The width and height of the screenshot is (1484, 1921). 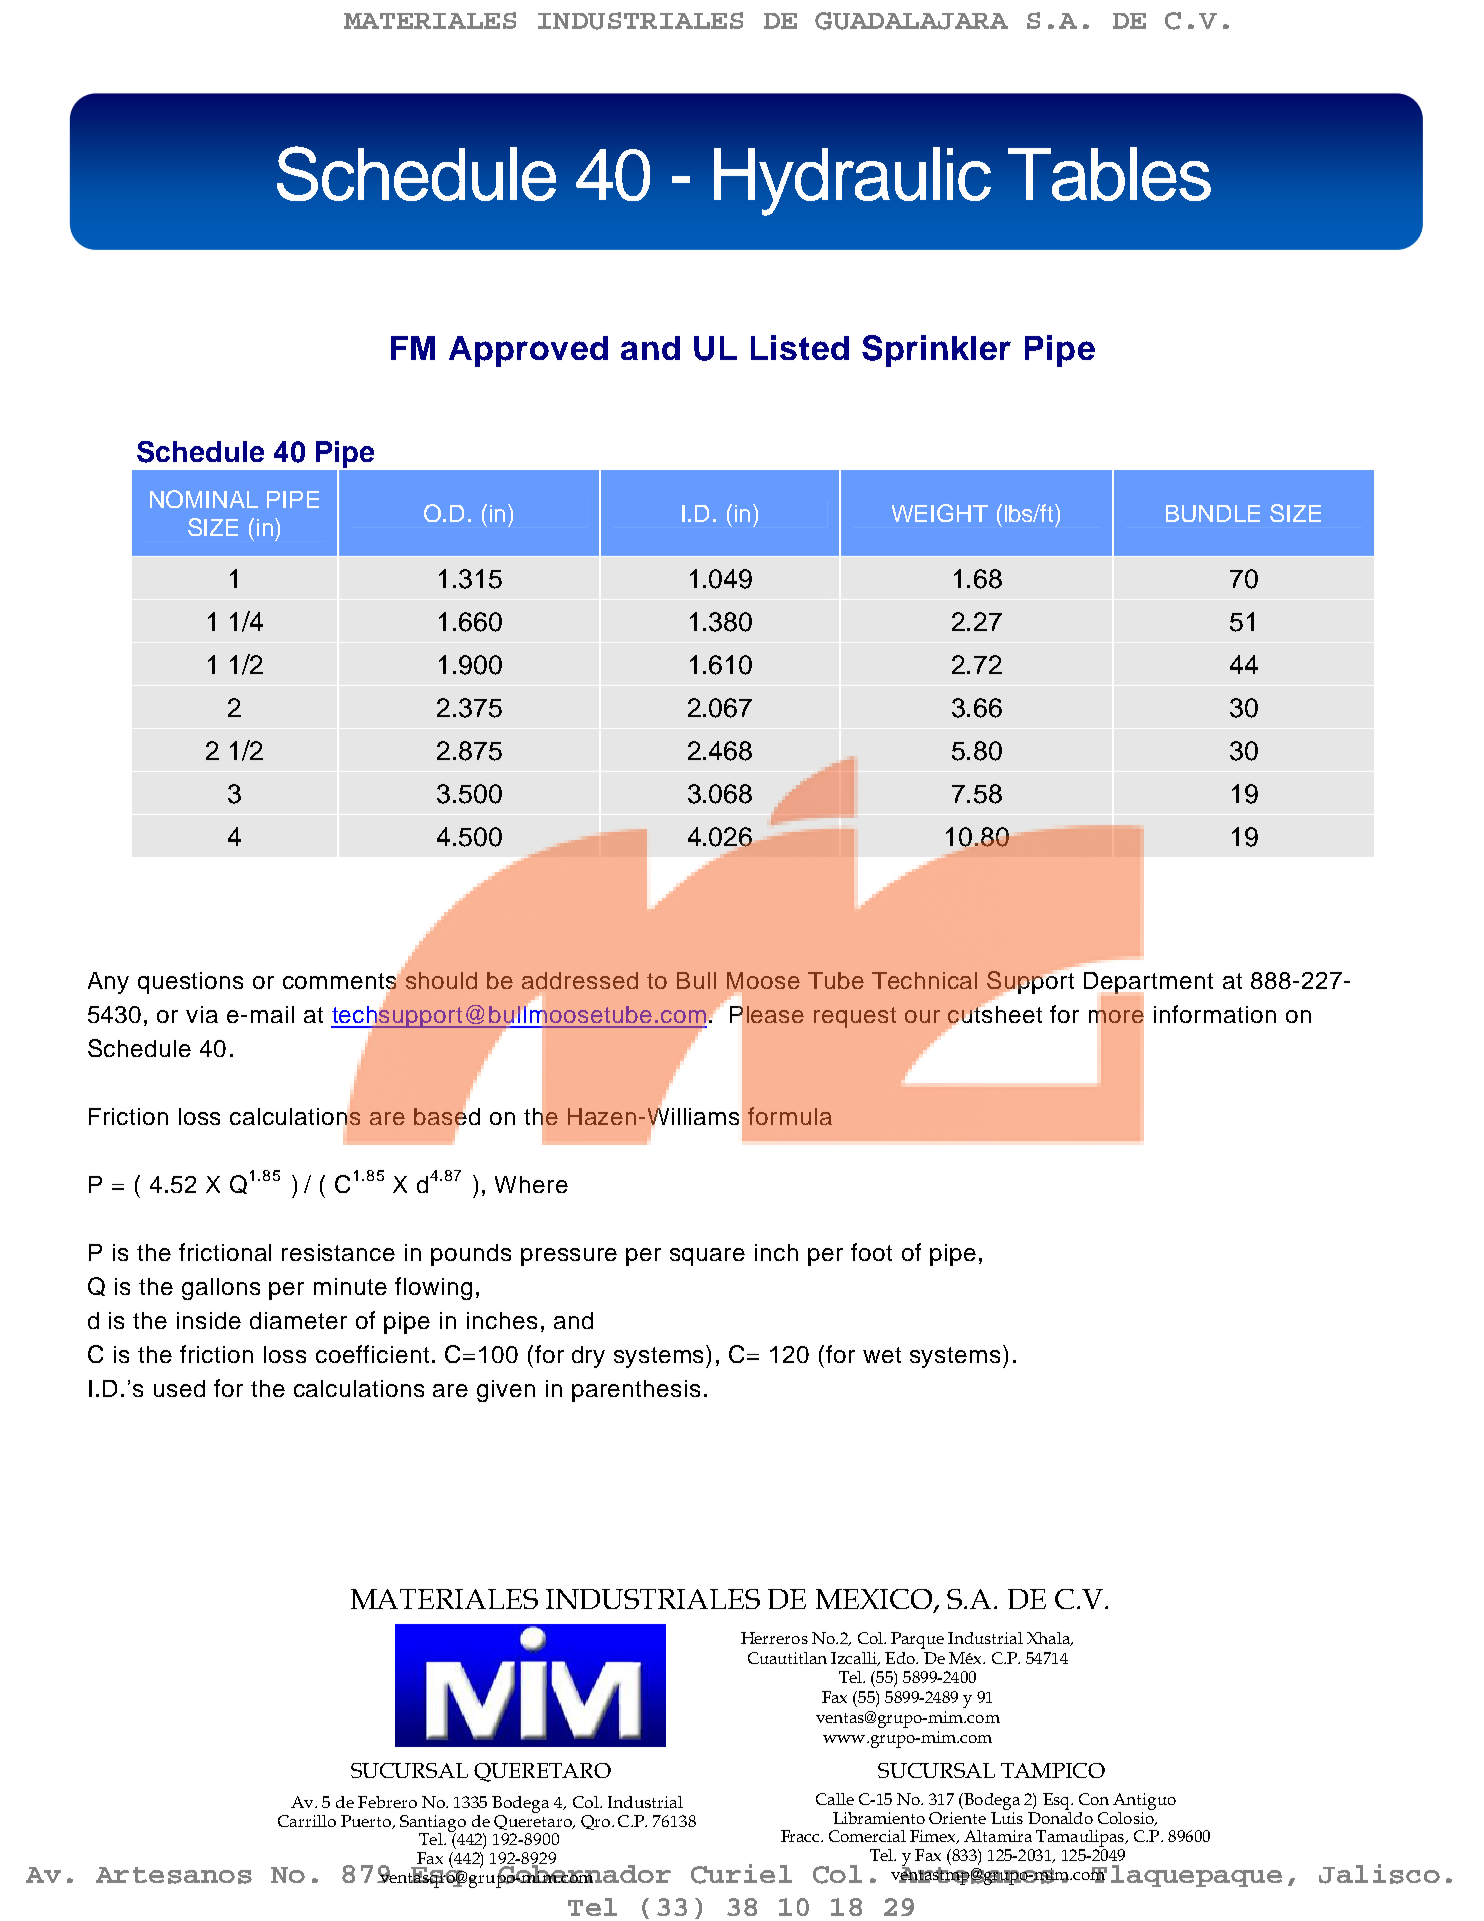 What do you see at coordinates (528, 351) in the screenshot?
I see `Approved` at bounding box center [528, 351].
